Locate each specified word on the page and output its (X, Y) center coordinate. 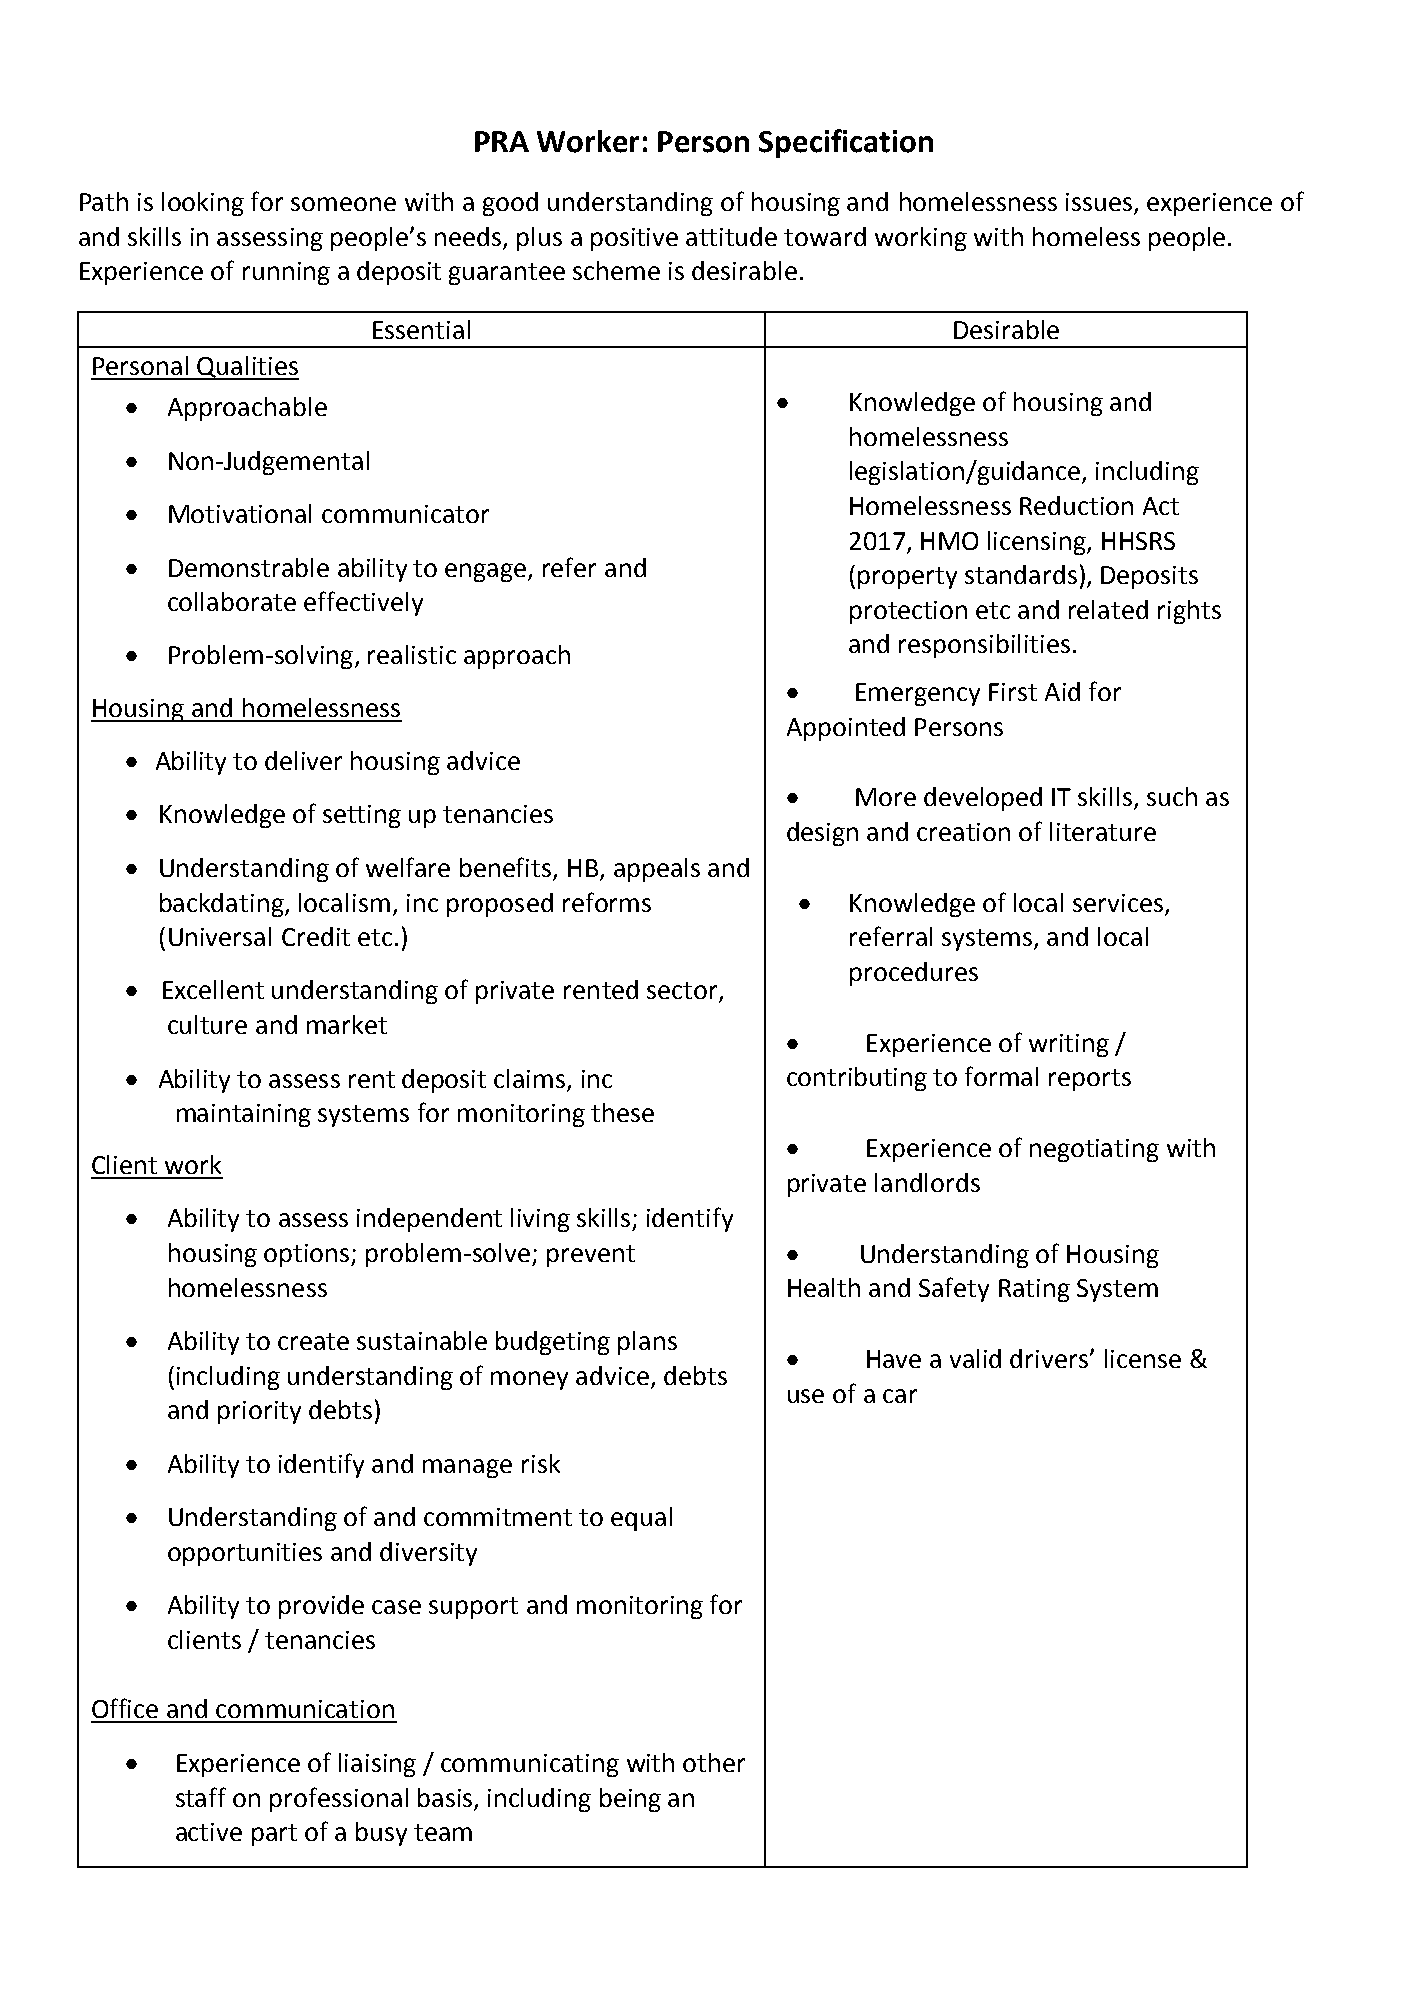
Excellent (213, 989)
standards (1021, 574)
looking (203, 204)
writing (1069, 1045)
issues (1100, 203)
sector (683, 992)
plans (647, 1343)
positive (634, 239)
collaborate (232, 601)
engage (487, 572)
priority (259, 1412)
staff (201, 1797)
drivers (1050, 1358)
